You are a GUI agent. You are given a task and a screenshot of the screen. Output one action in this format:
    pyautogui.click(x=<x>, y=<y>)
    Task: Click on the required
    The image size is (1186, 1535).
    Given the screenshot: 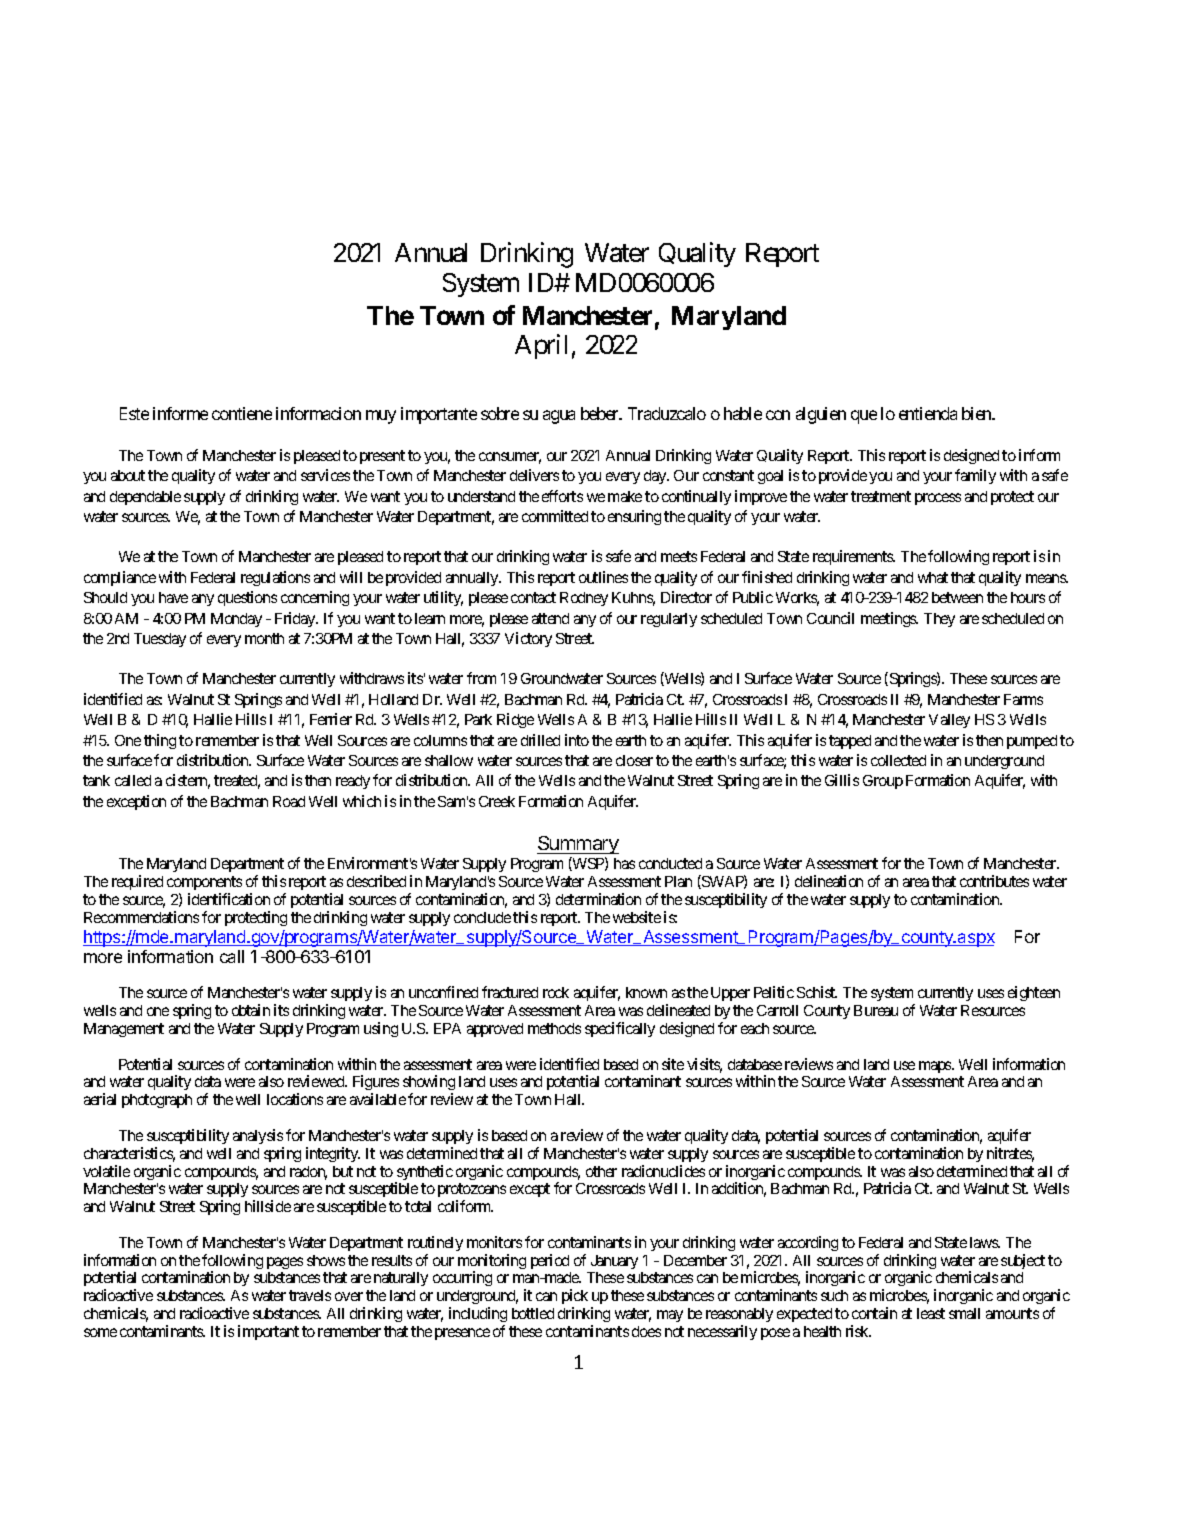 What is the action you would take?
    pyautogui.click(x=137, y=882)
